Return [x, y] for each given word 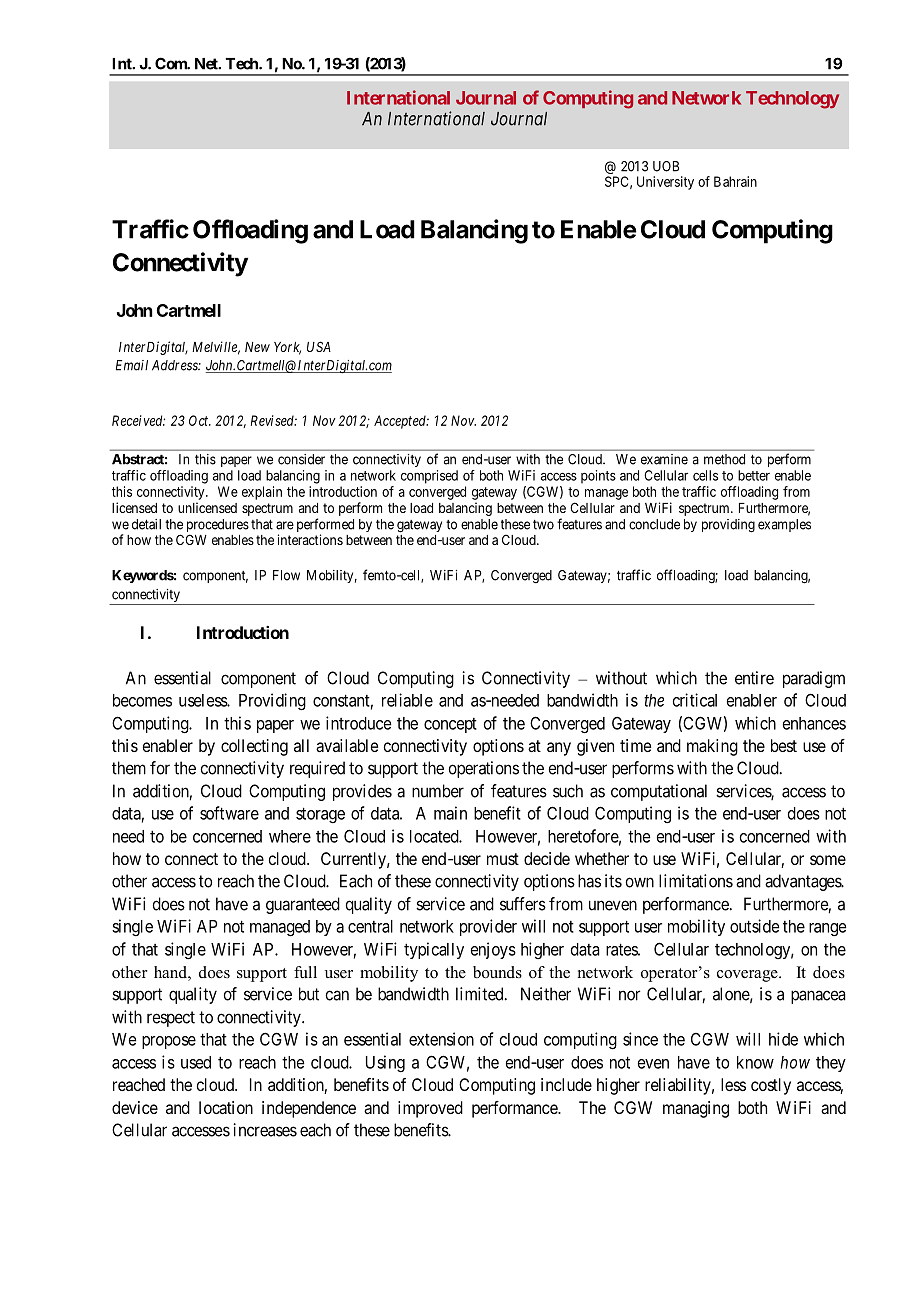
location [226, 1107]
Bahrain [735, 181]
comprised [429, 477]
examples [784, 525]
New [257, 347]
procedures [218, 527]
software [229, 813]
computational [659, 792]
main [450, 813]
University [665, 183]
